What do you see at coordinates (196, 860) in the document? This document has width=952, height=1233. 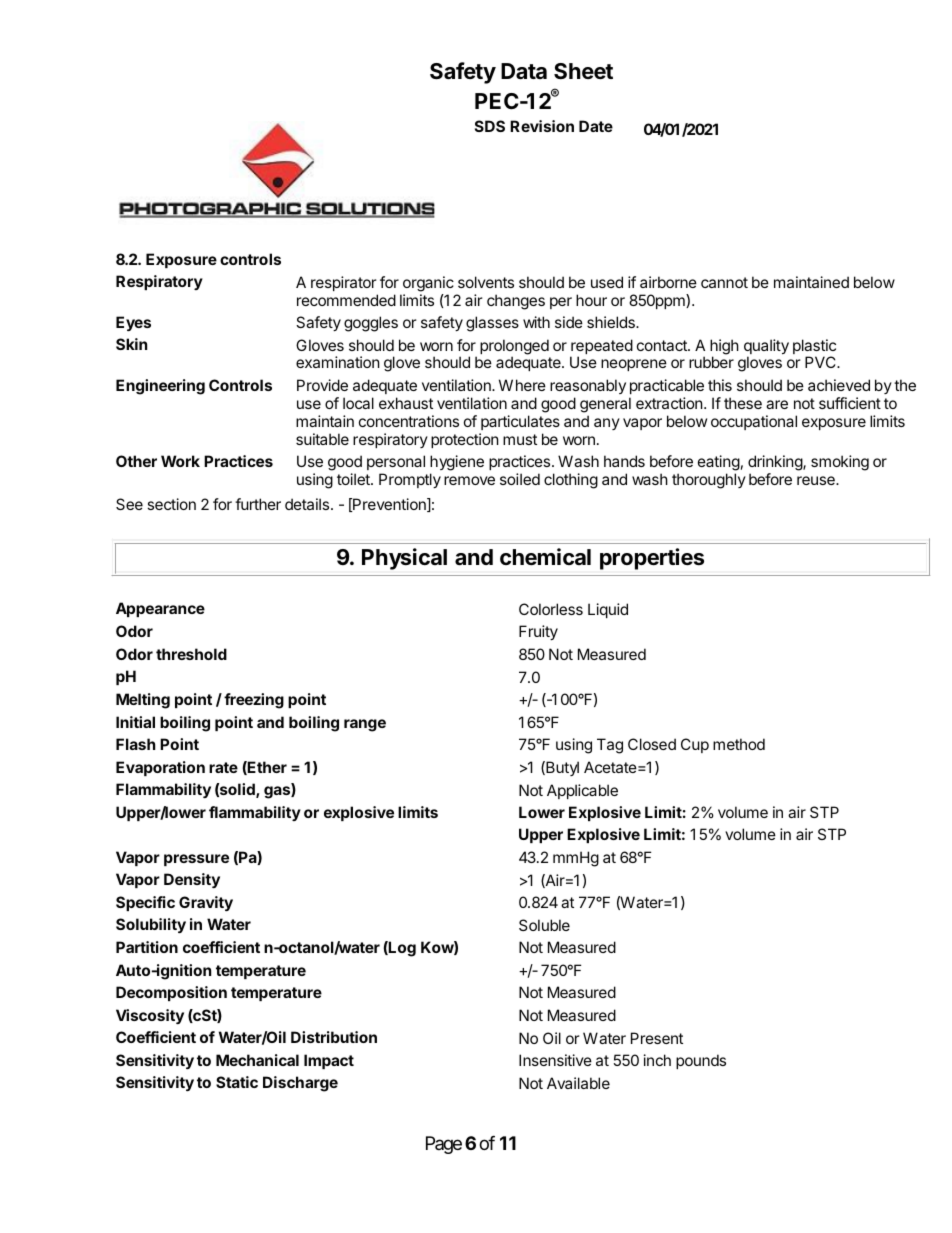 I see `pressure` at bounding box center [196, 860].
